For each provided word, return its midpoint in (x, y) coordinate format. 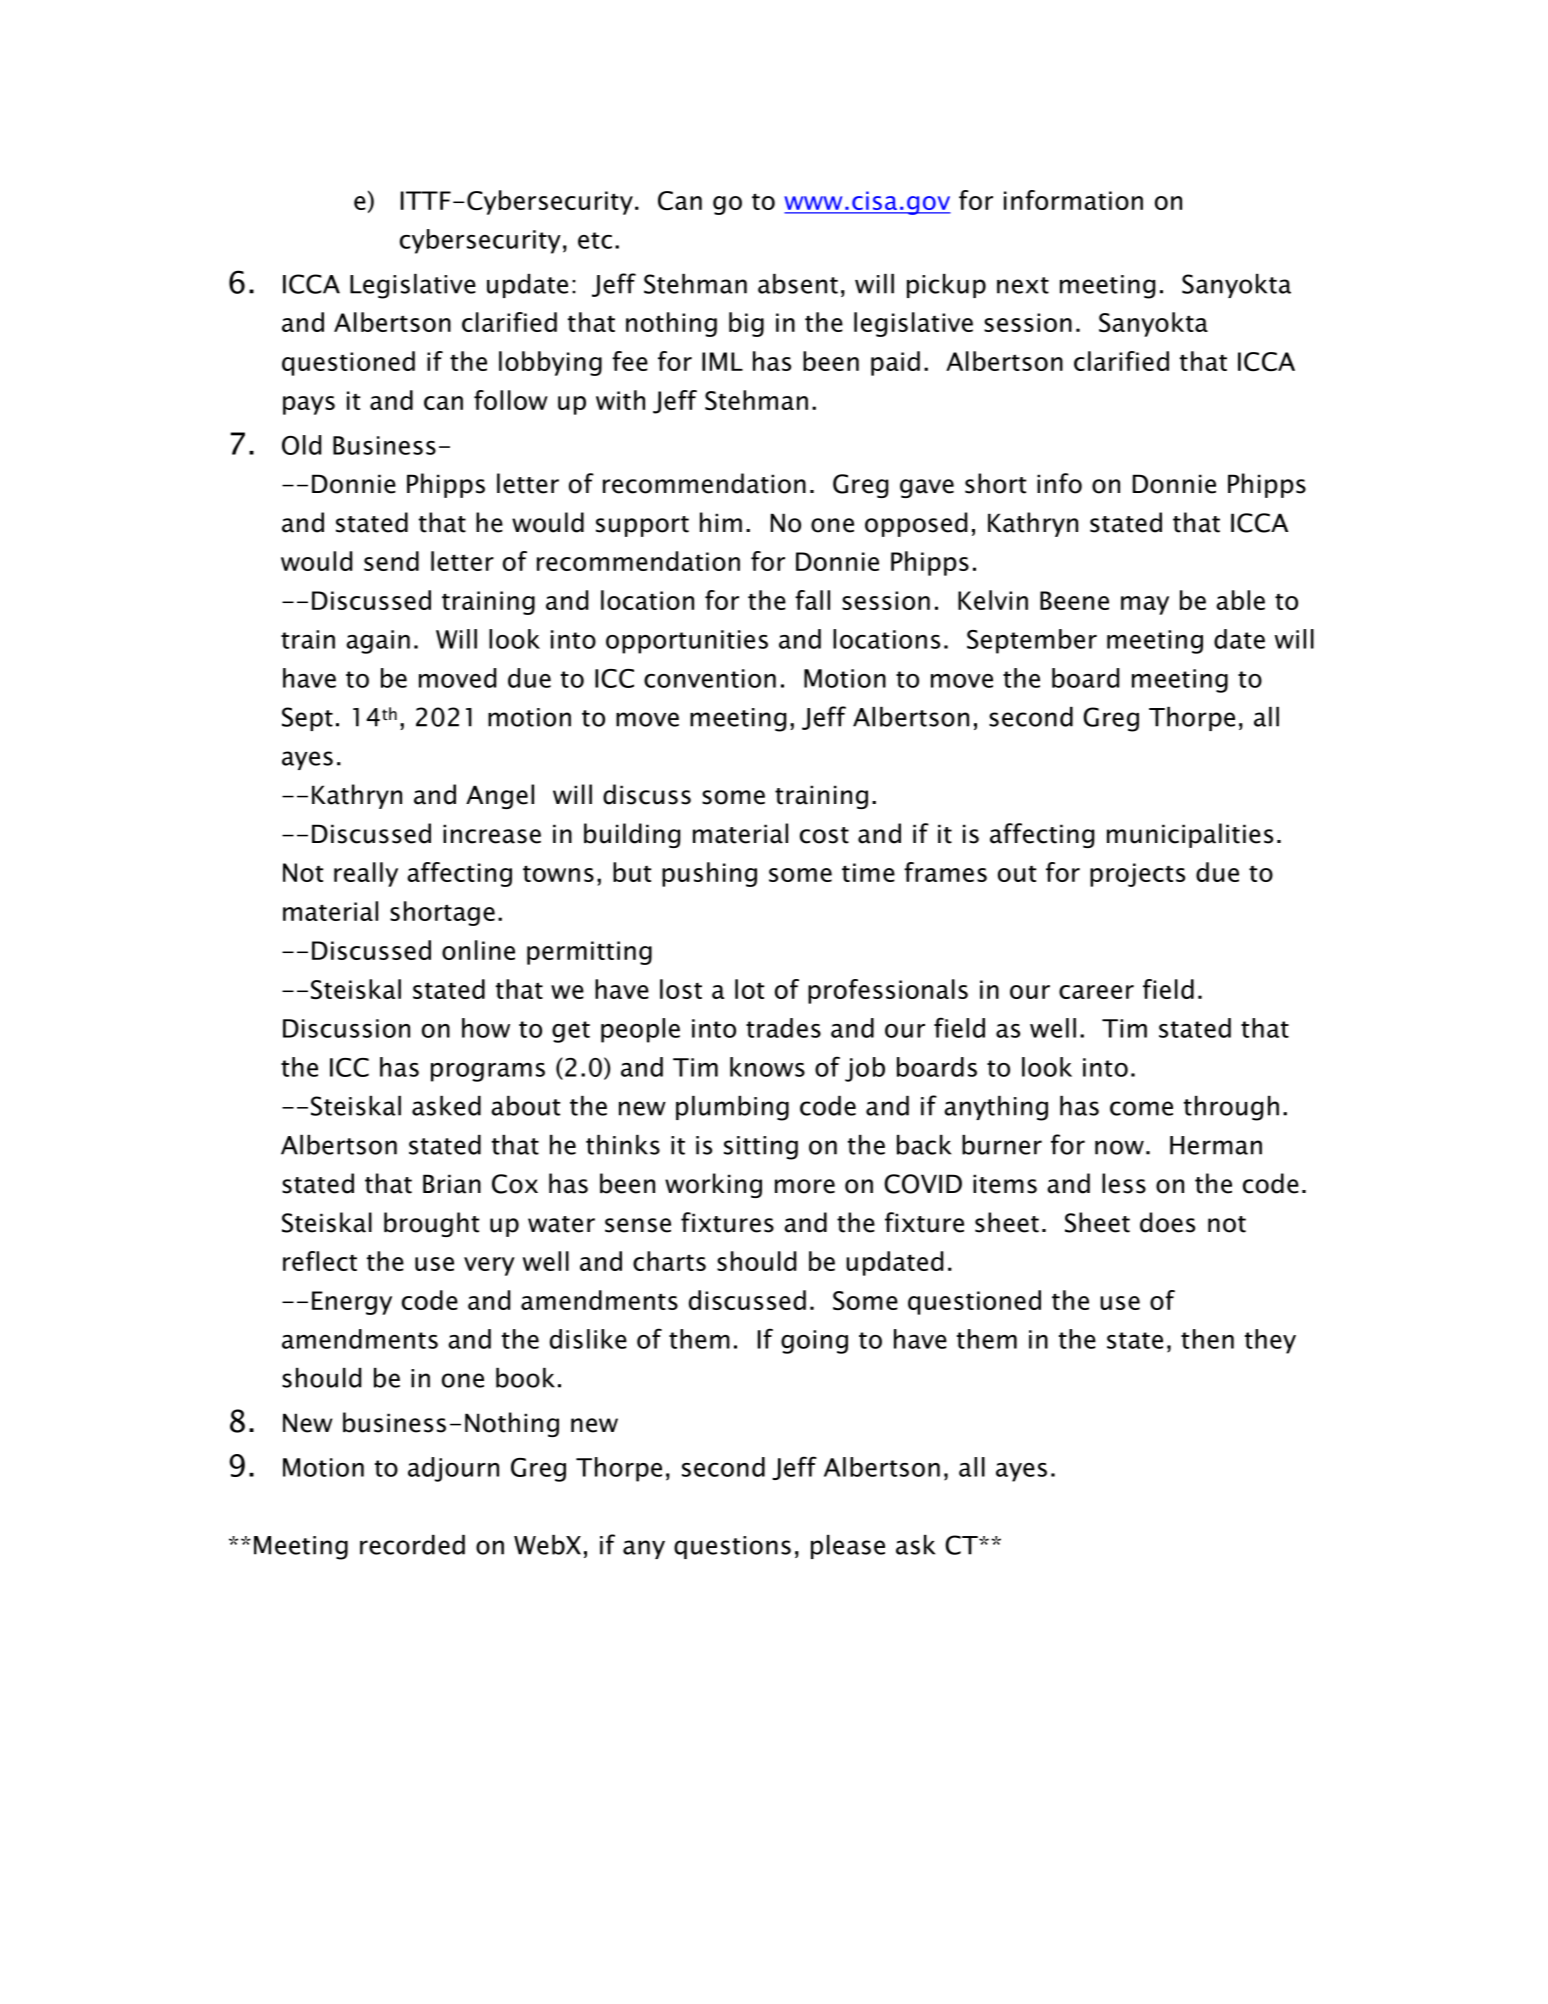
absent (798, 284)
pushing (709, 874)
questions (732, 1547)
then (1207, 1339)
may (1145, 605)
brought (431, 1224)
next (1023, 285)
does (1167, 1222)
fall (812, 600)
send (391, 561)
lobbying (550, 363)
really (366, 874)
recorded (412, 1545)
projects (1137, 875)
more (805, 1186)
